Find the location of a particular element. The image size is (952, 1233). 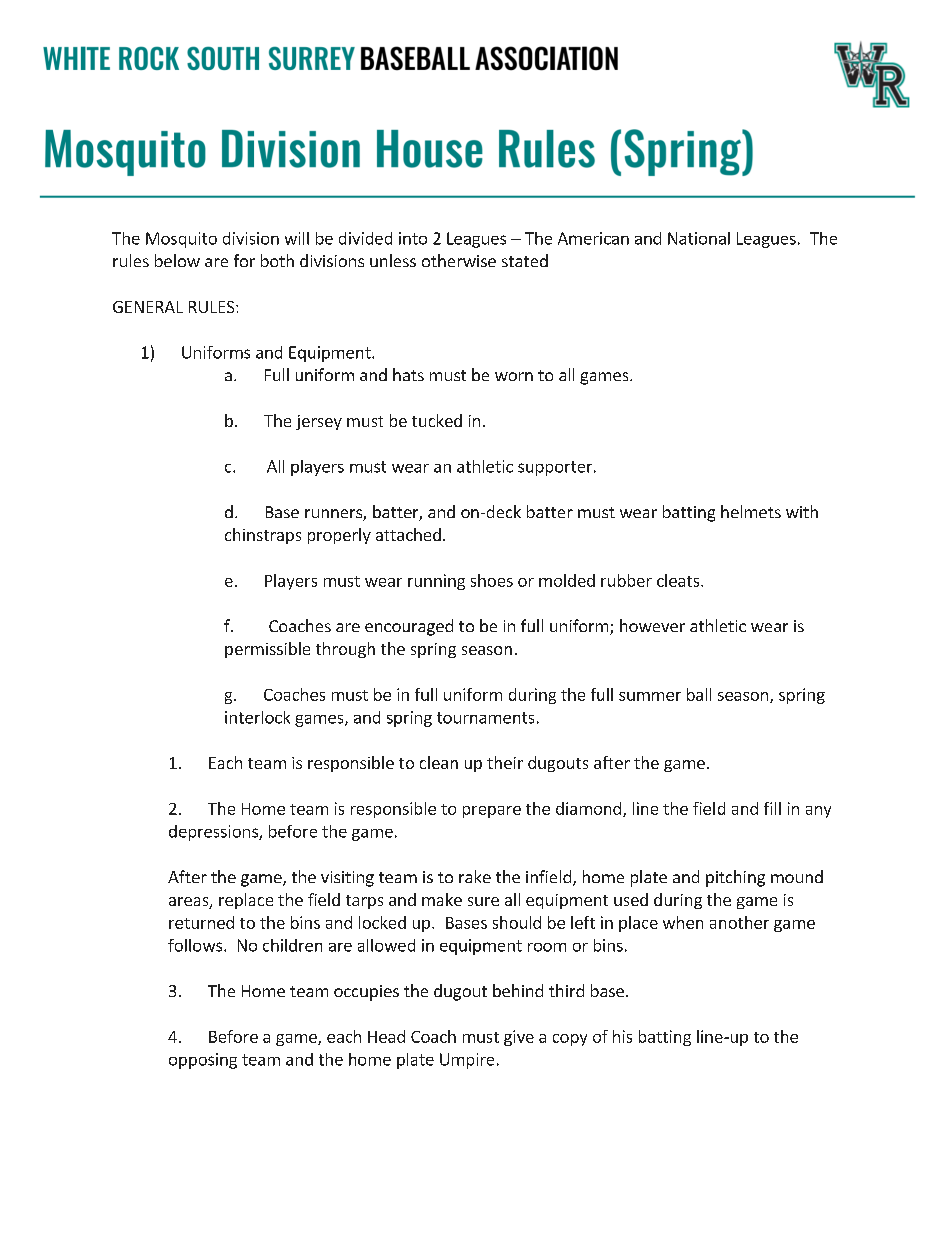

attached is located at coordinates (408, 534).
